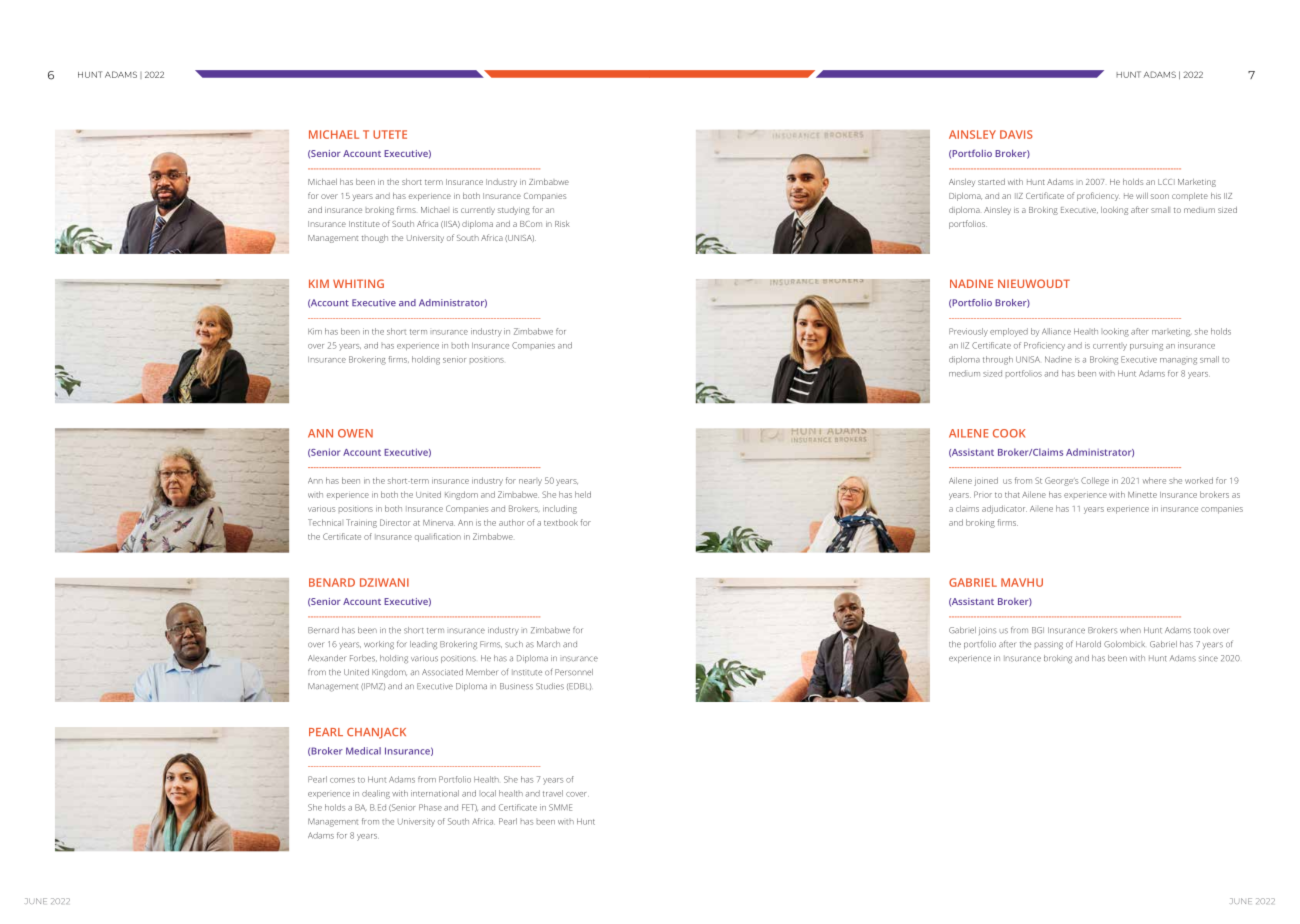 This document has height=924, width=1300. What do you see at coordinates (987, 631) in the document?
I see `joins` at bounding box center [987, 631].
